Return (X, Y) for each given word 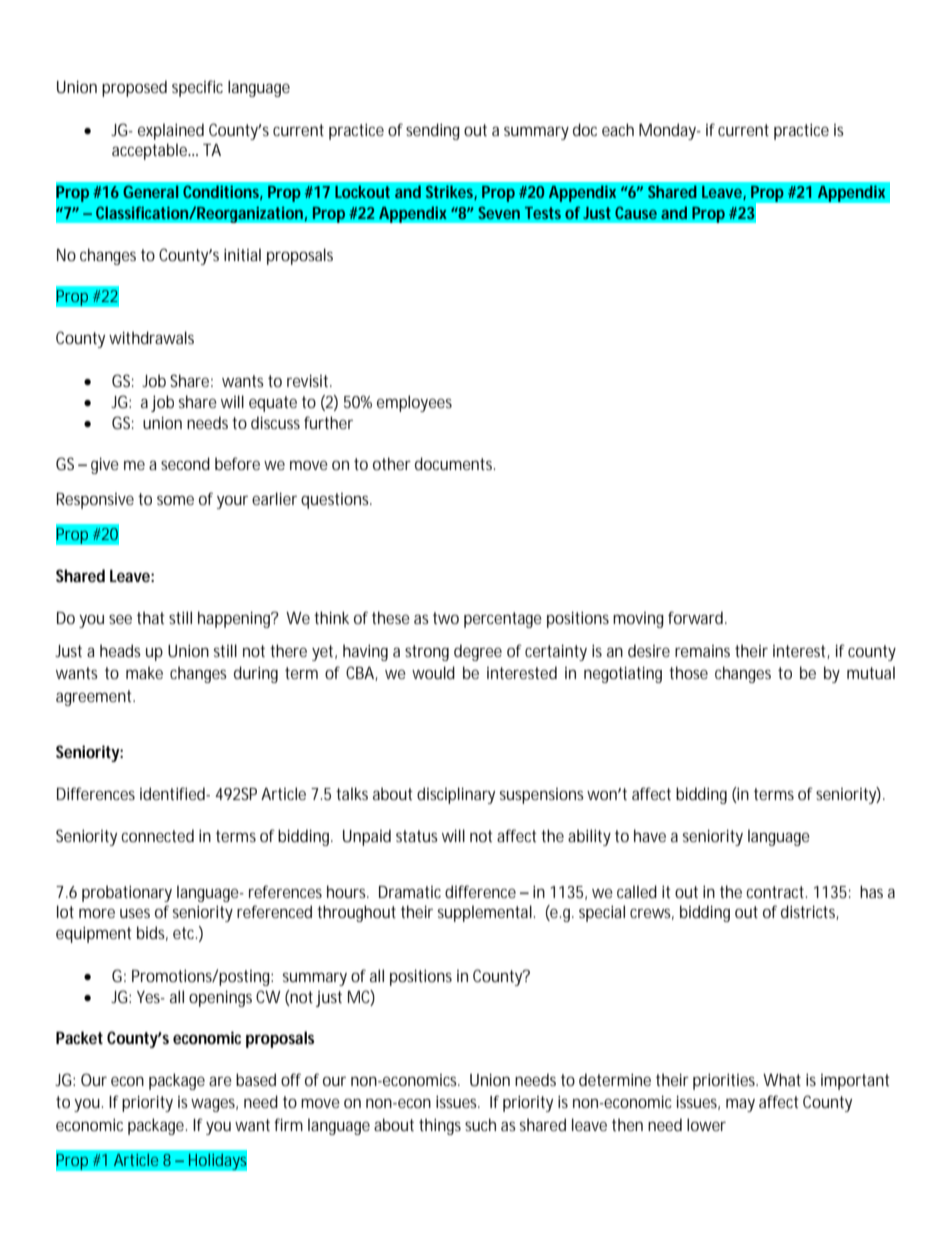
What (782, 1079)
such (480, 1124)
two (446, 618)
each (618, 129)
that (151, 617)
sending (433, 131)
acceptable (151, 151)
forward (697, 617)
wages (214, 1105)
